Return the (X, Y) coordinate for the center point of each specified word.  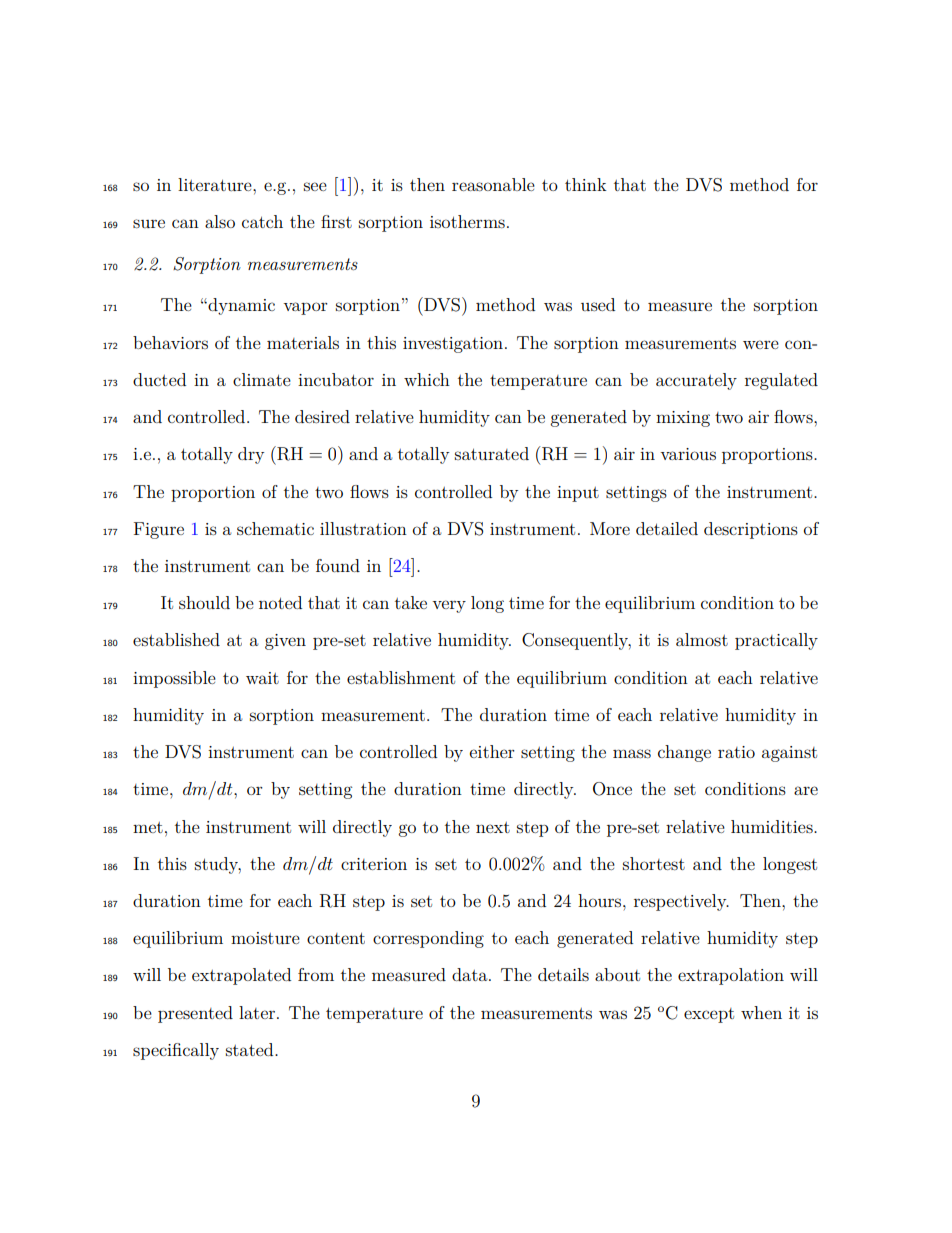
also (220, 221)
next (493, 827)
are (806, 790)
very (449, 606)
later (257, 1012)
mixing (683, 419)
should (204, 602)
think (586, 184)
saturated (492, 453)
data (471, 974)
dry (251, 455)
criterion (374, 864)
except (709, 1015)
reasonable (493, 184)
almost (702, 639)
